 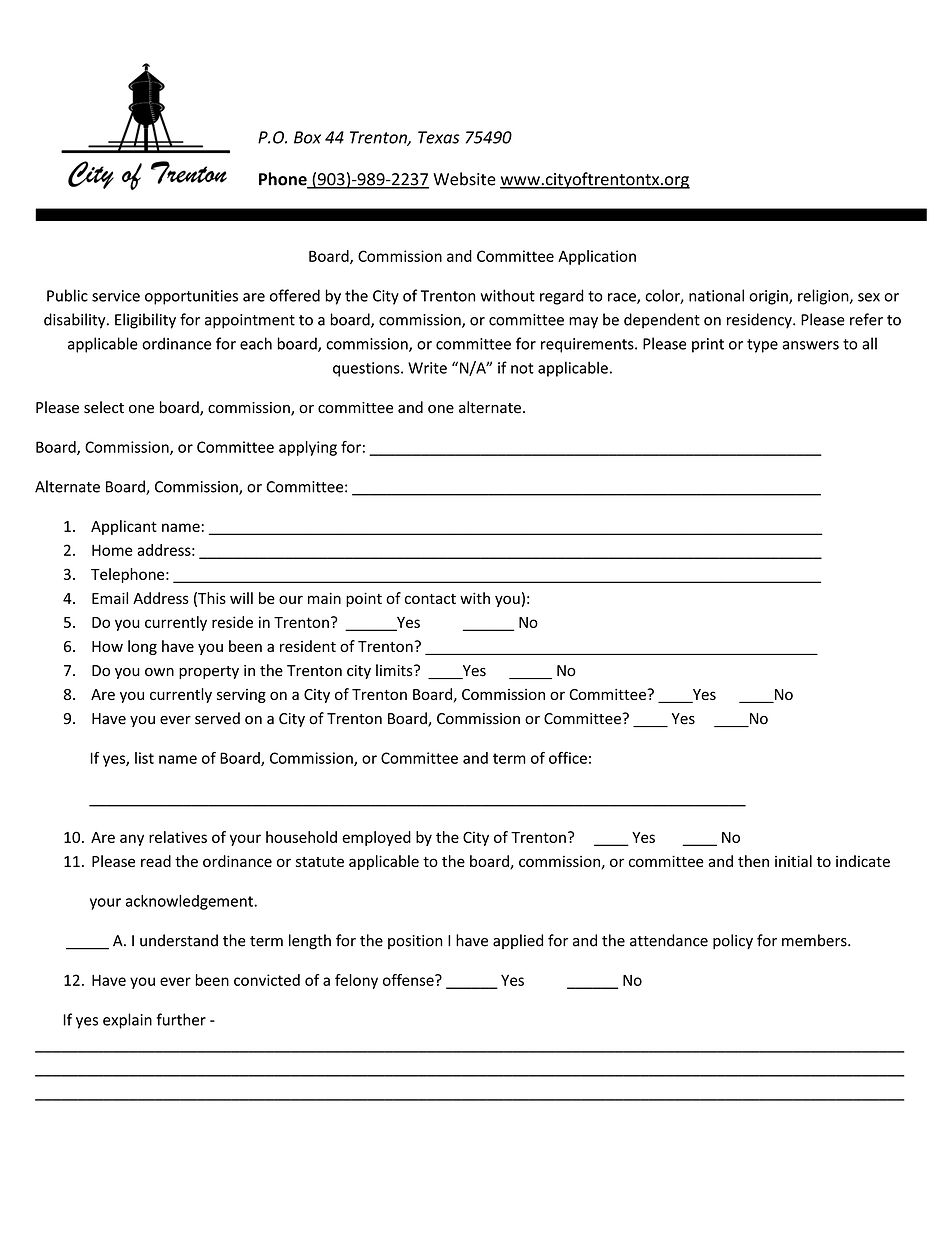 What do you see at coordinates (430, 599) in the screenshot?
I see `contact` at bounding box center [430, 599].
